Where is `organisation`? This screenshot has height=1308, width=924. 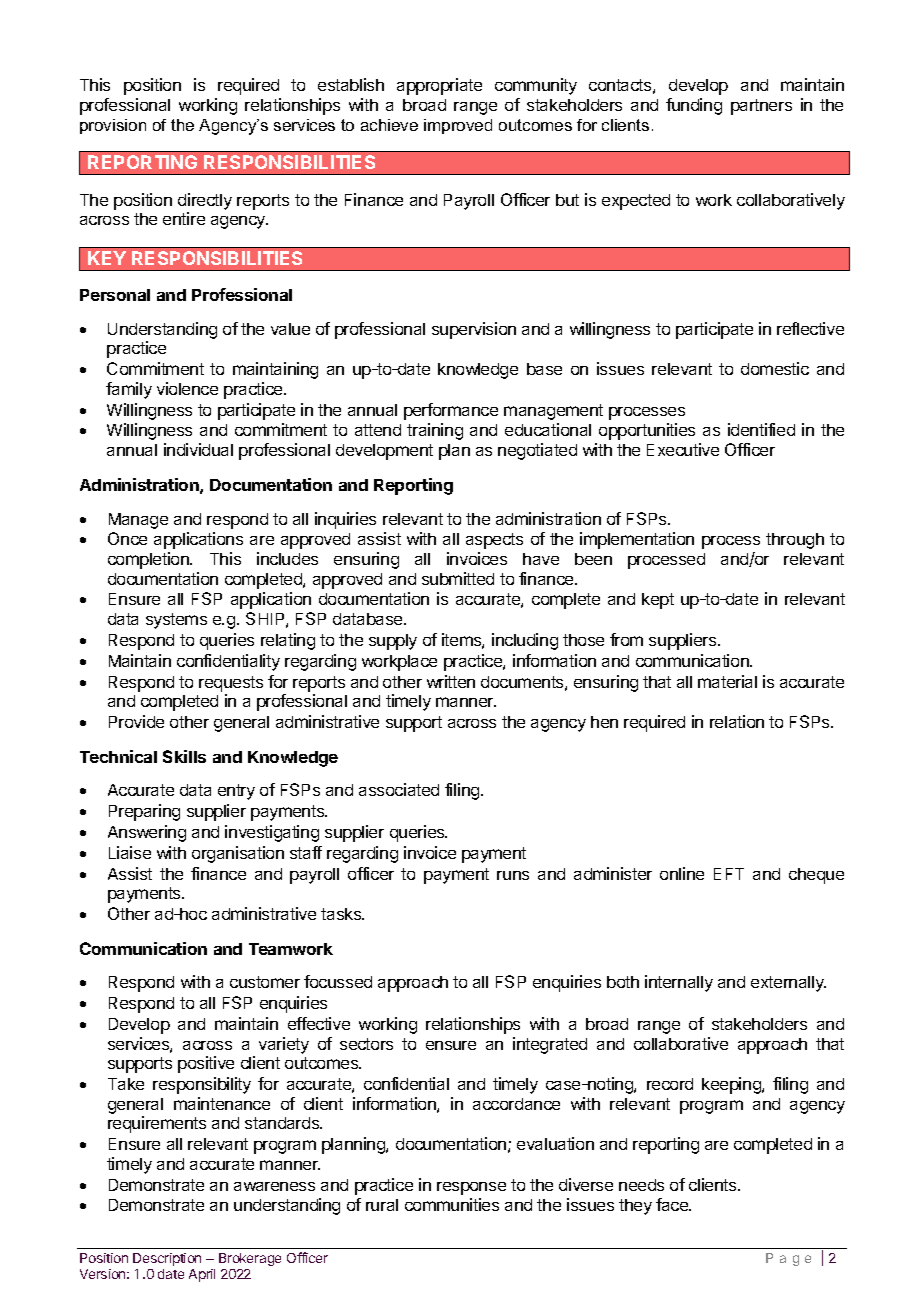 organisation is located at coordinates (238, 854).
